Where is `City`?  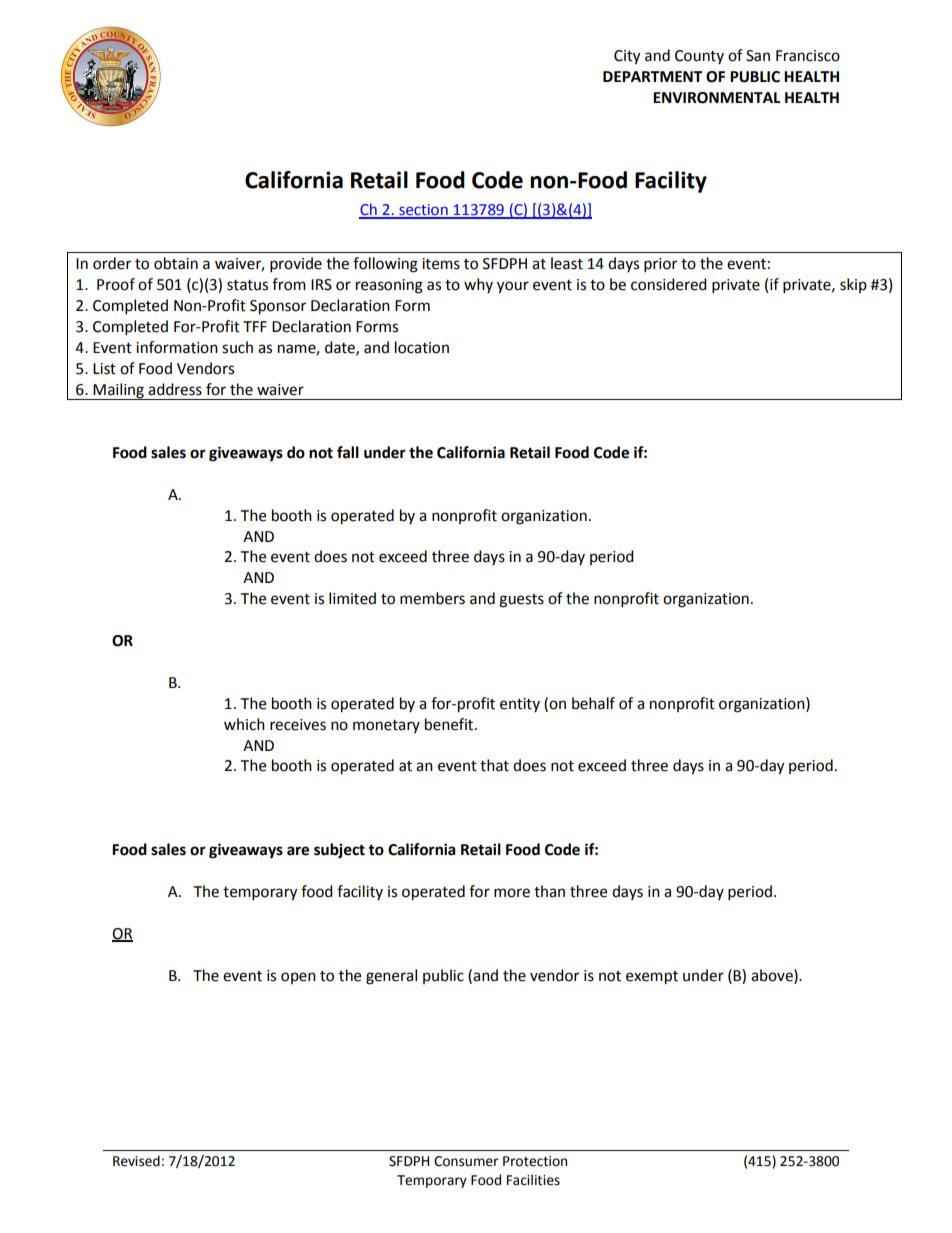 City is located at coordinates (627, 57).
